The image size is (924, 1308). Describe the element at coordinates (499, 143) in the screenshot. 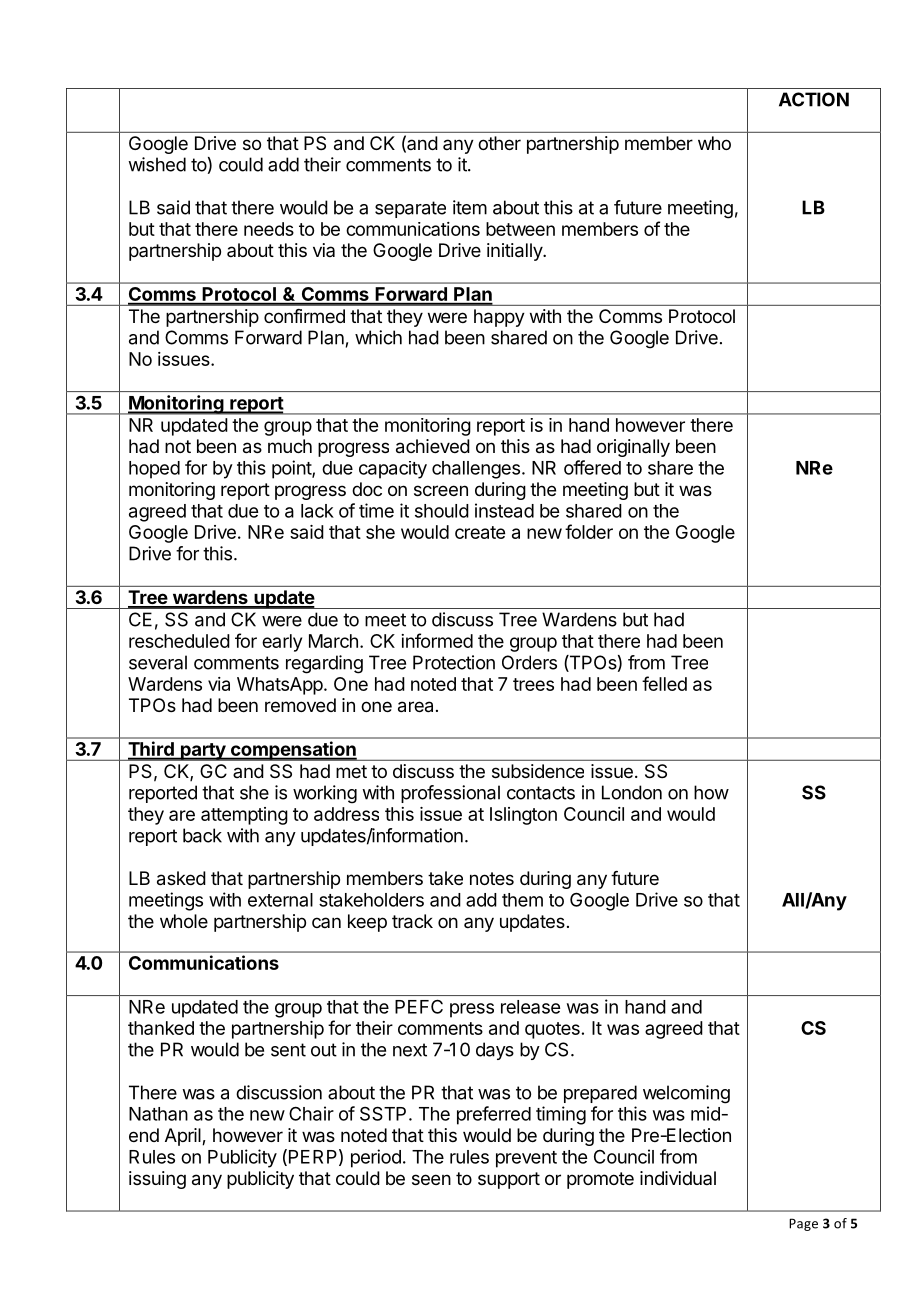

I see `other` at that location.
